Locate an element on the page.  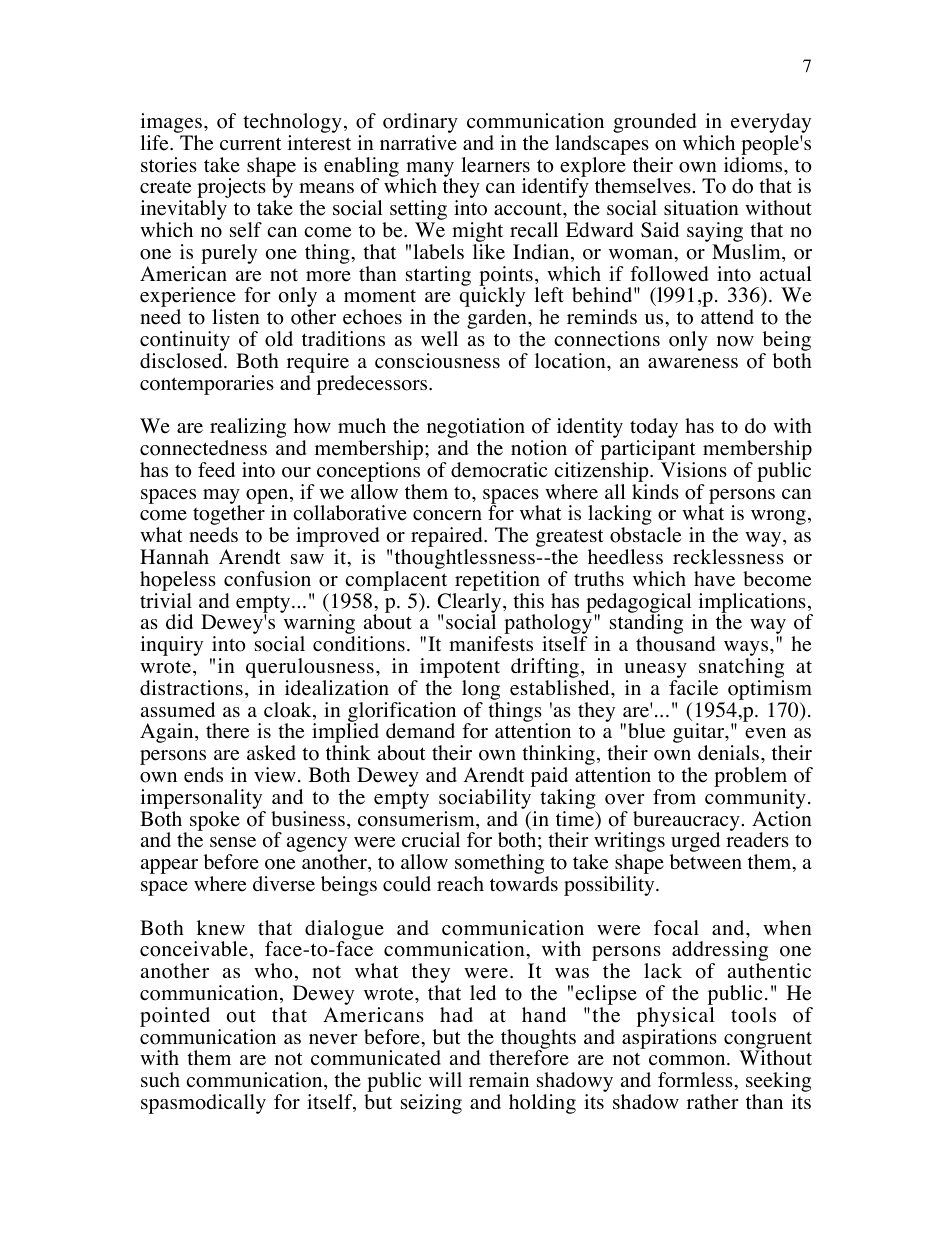
between is located at coordinates (706, 862).
